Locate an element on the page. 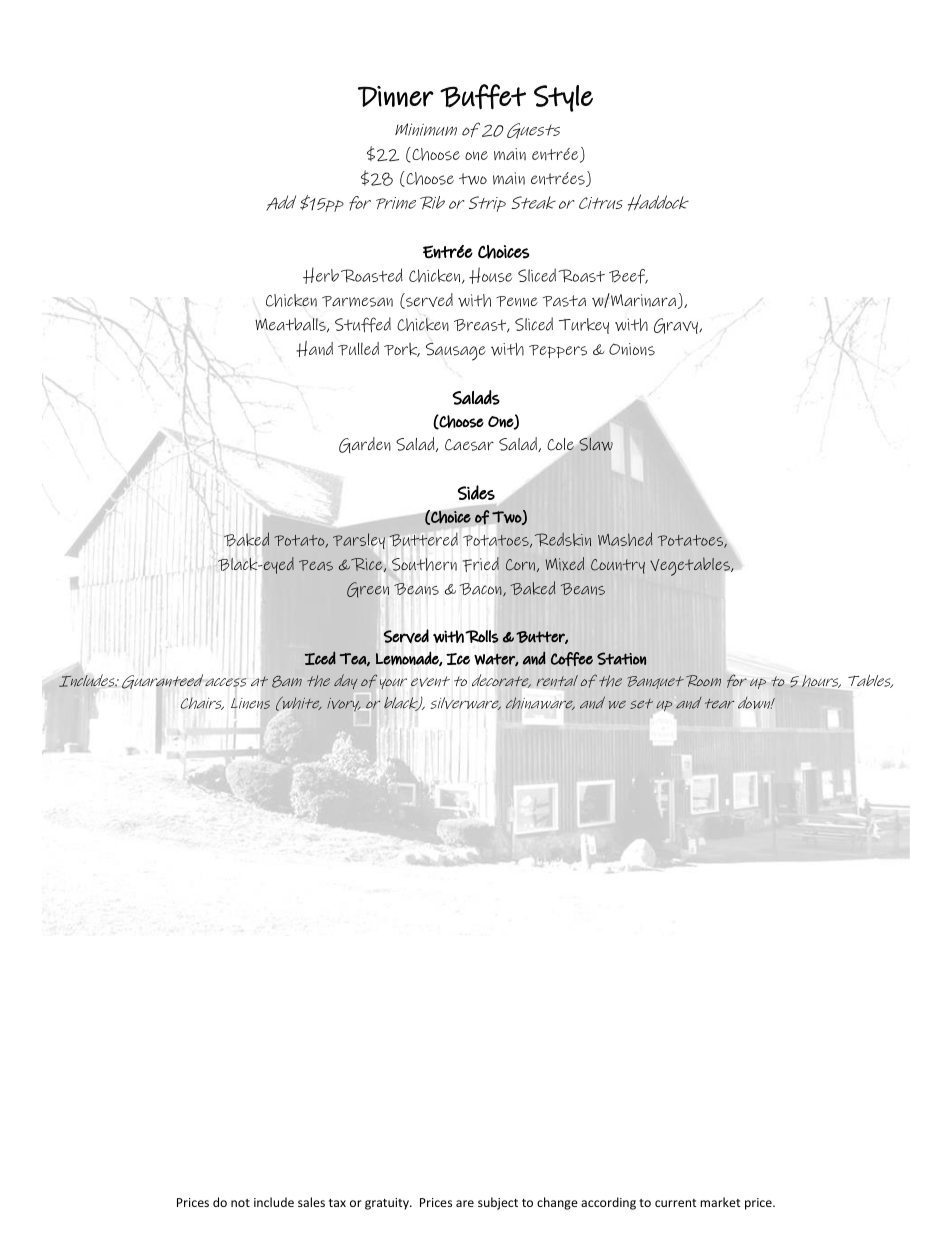 This page has width=952, height=1233. sales is located at coordinates (311, 1202).
